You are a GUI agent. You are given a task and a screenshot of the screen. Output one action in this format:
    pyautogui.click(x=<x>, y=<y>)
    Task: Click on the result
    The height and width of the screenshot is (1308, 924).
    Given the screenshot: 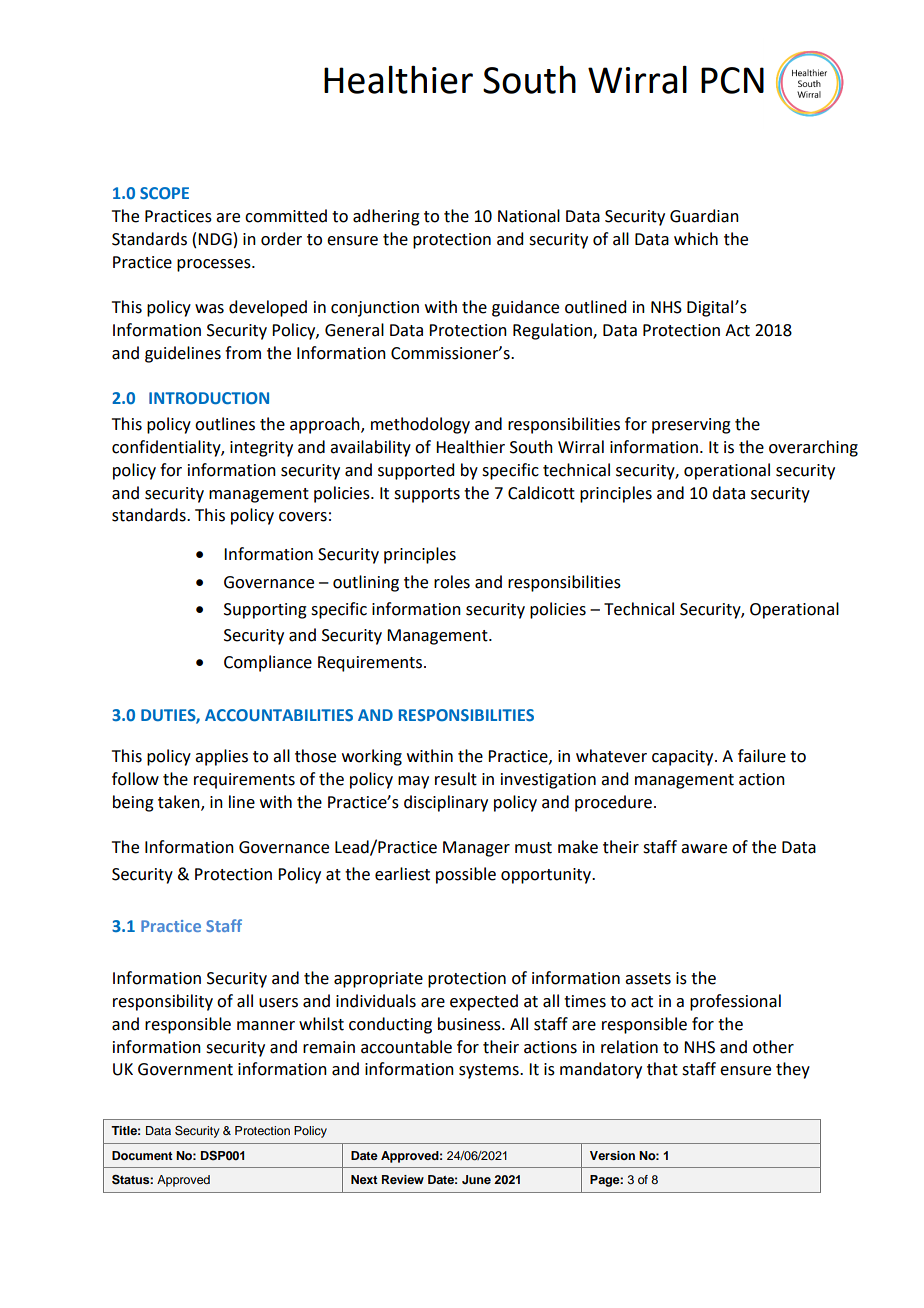 What is the action you would take?
    pyautogui.click(x=456, y=779)
